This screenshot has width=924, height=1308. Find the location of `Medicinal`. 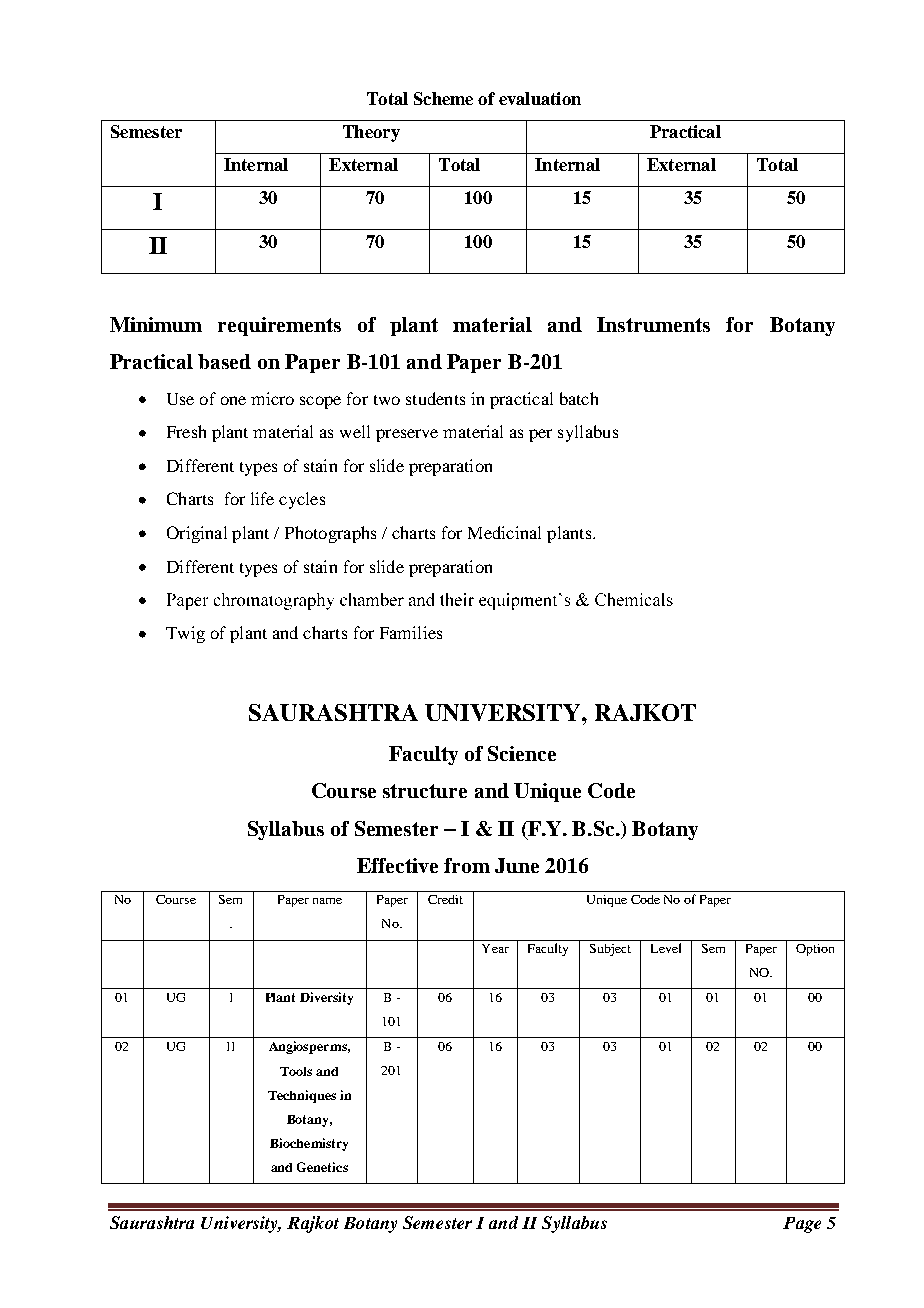

Medicinal is located at coordinates (504, 532).
